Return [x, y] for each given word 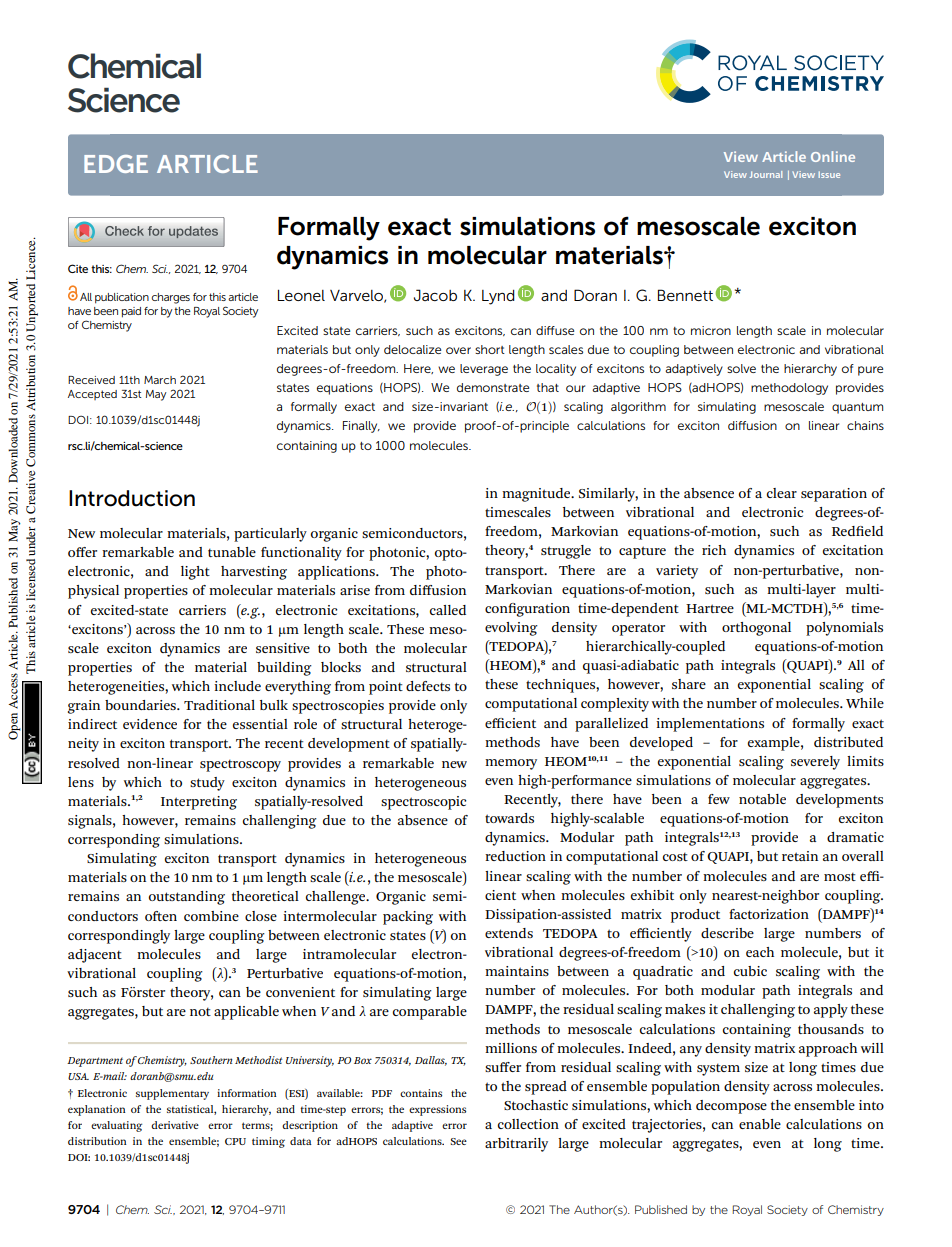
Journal [765, 174]
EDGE [116, 164]
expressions [437, 1110]
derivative [175, 1125]
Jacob [435, 295]
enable [760, 1124]
